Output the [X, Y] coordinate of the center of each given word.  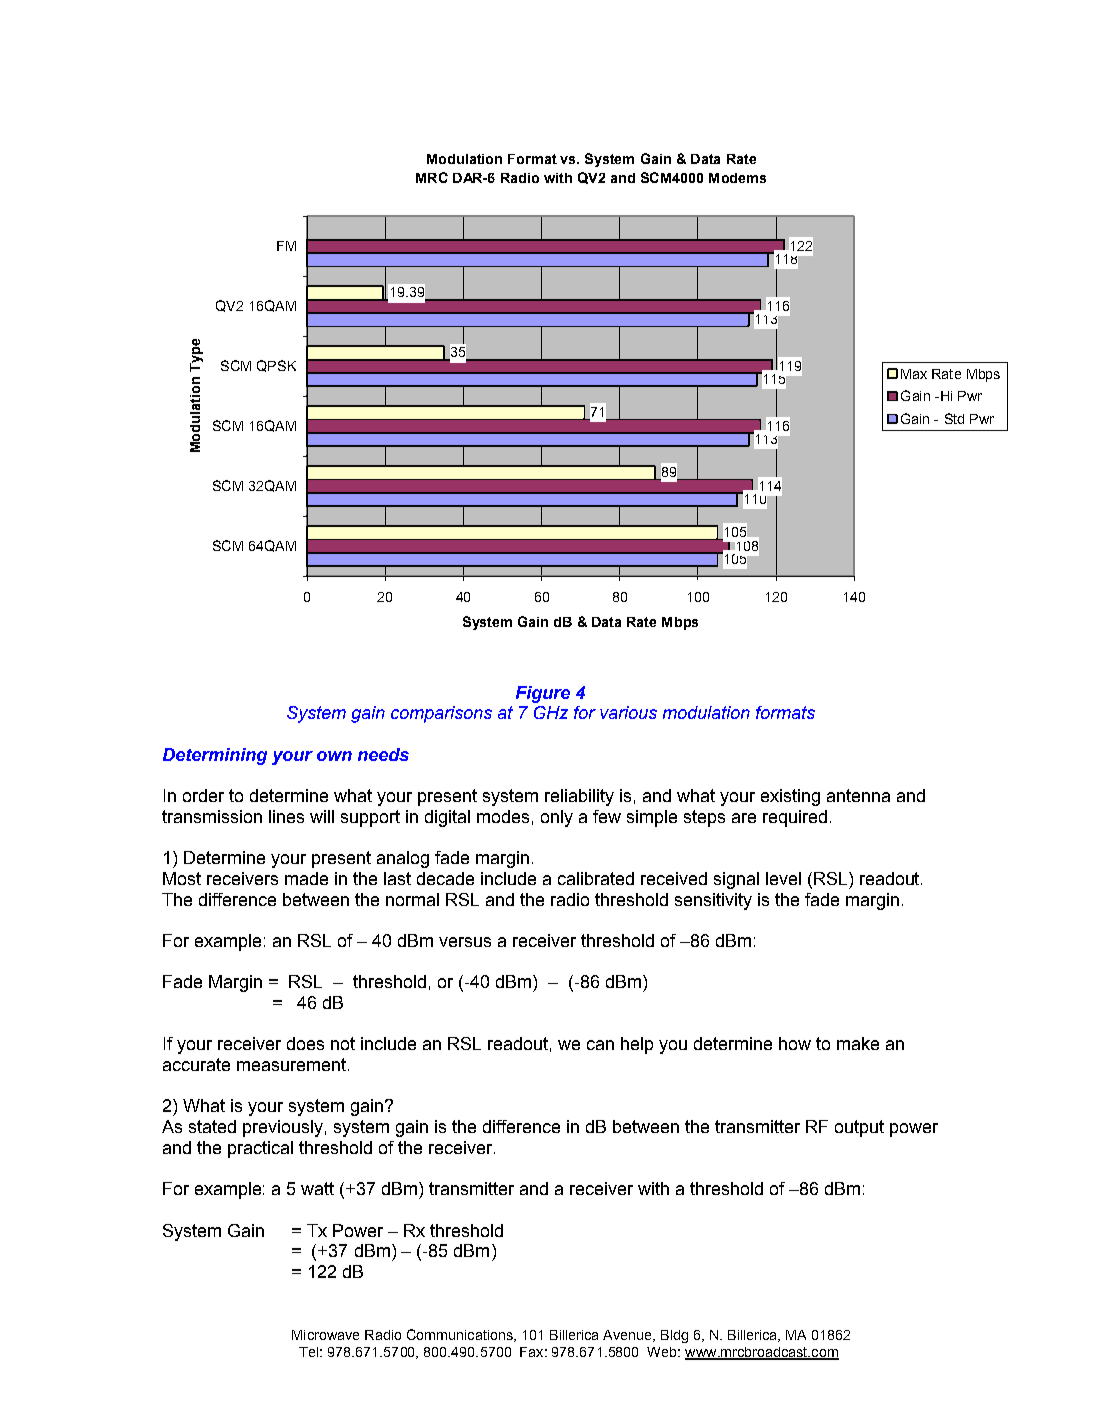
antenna [858, 795]
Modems [737, 178]
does [305, 1043]
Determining [215, 756]
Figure [543, 694]
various [628, 712]
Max [914, 374]
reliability [579, 797]
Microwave [325, 1335]
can [600, 1045]
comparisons [441, 714]
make [858, 1043]
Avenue [628, 1336]
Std [954, 418]
